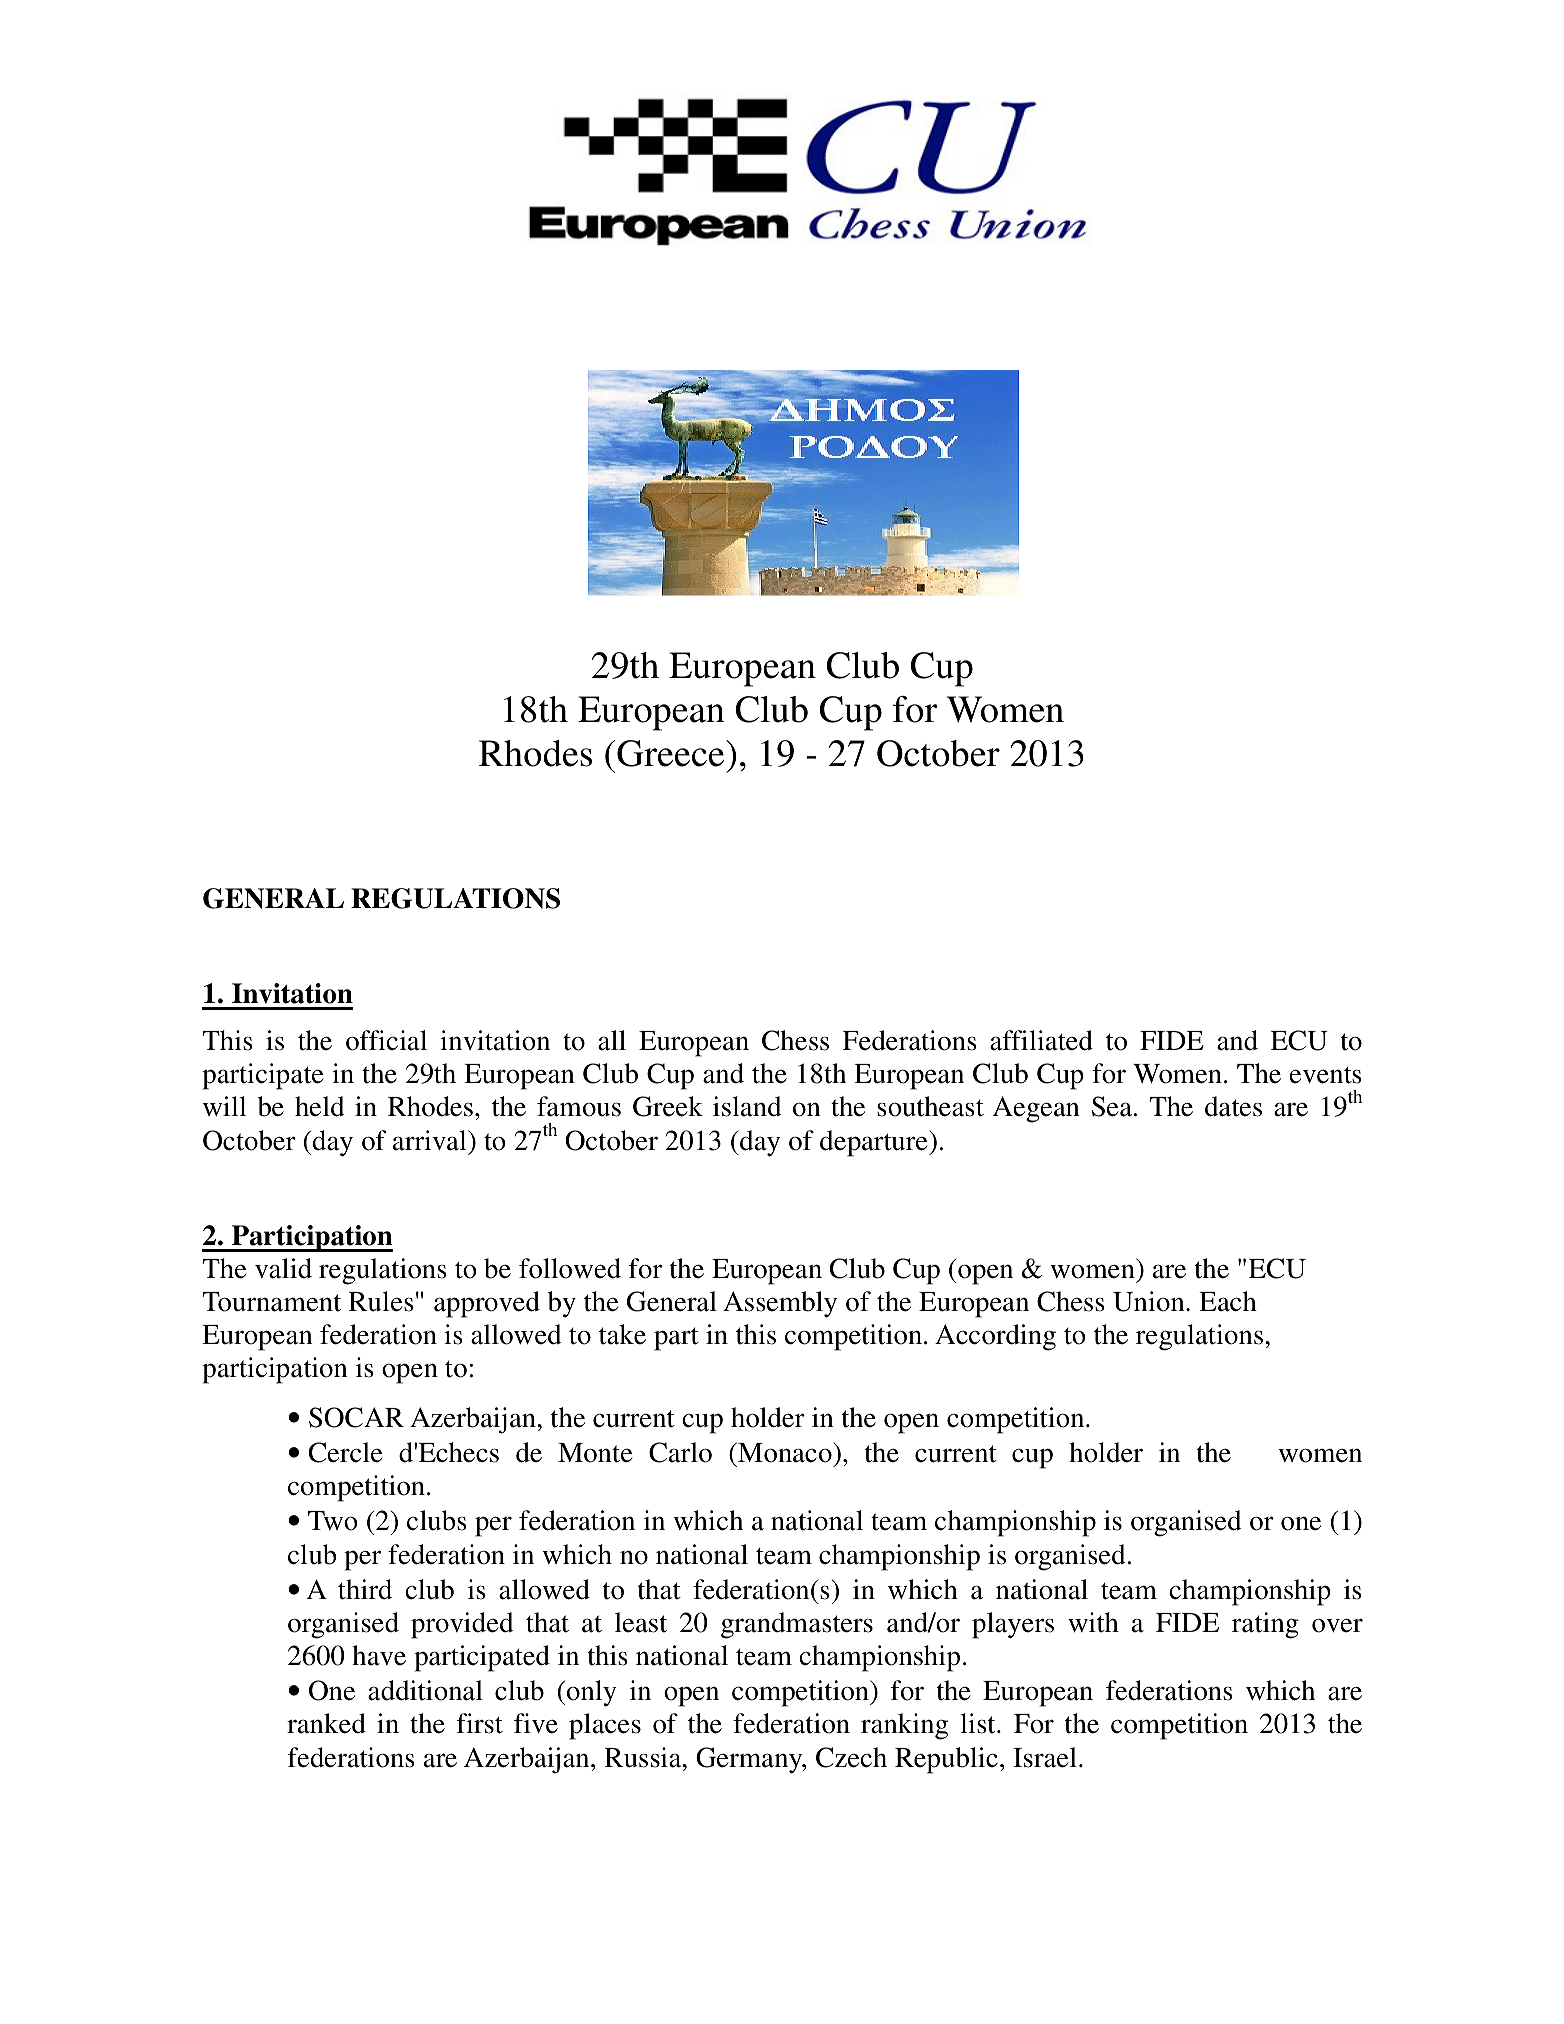  I want to click on ranked, so click(326, 1723).
